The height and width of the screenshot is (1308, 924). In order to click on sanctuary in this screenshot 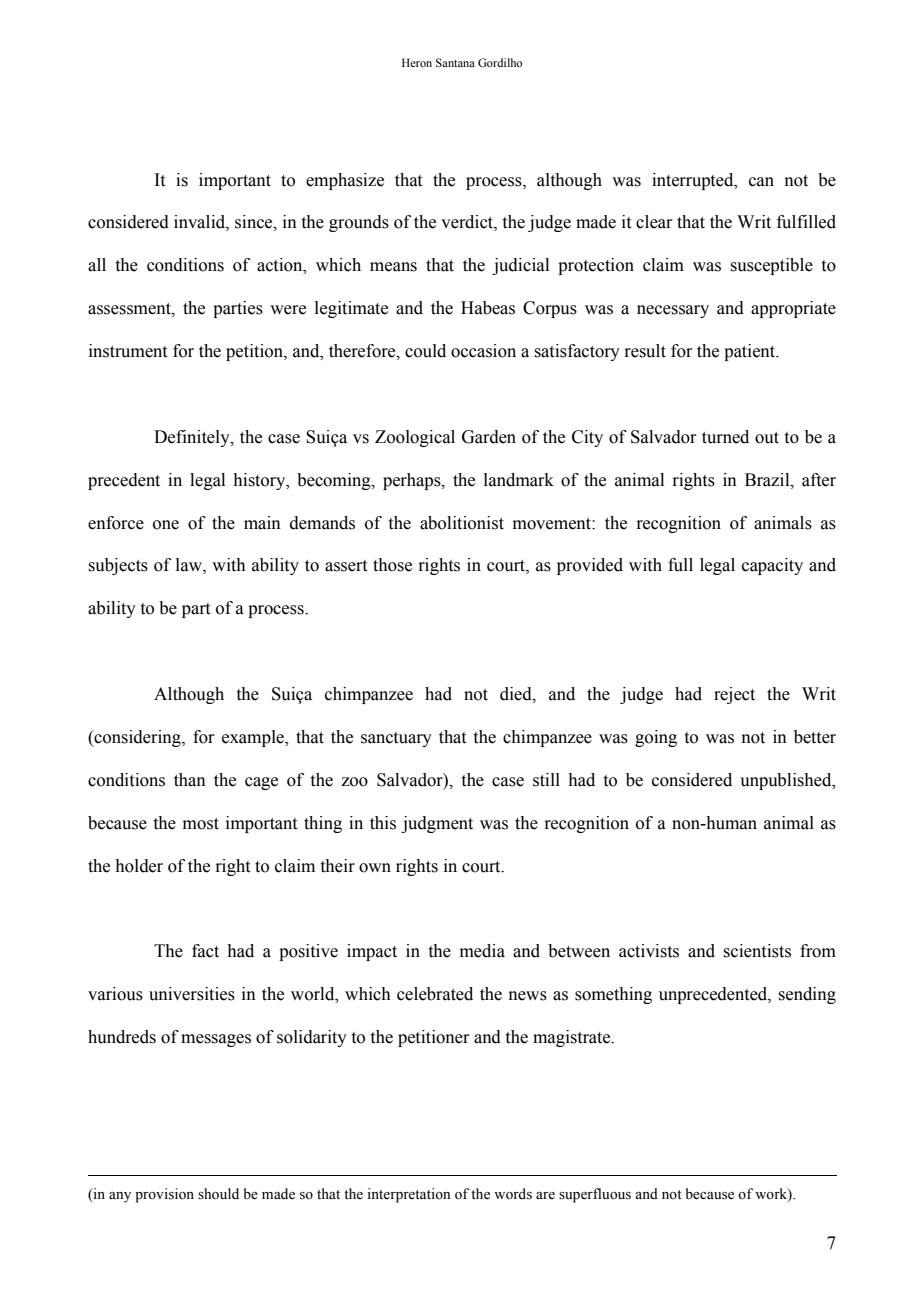, I will do `click(396, 739)`.
